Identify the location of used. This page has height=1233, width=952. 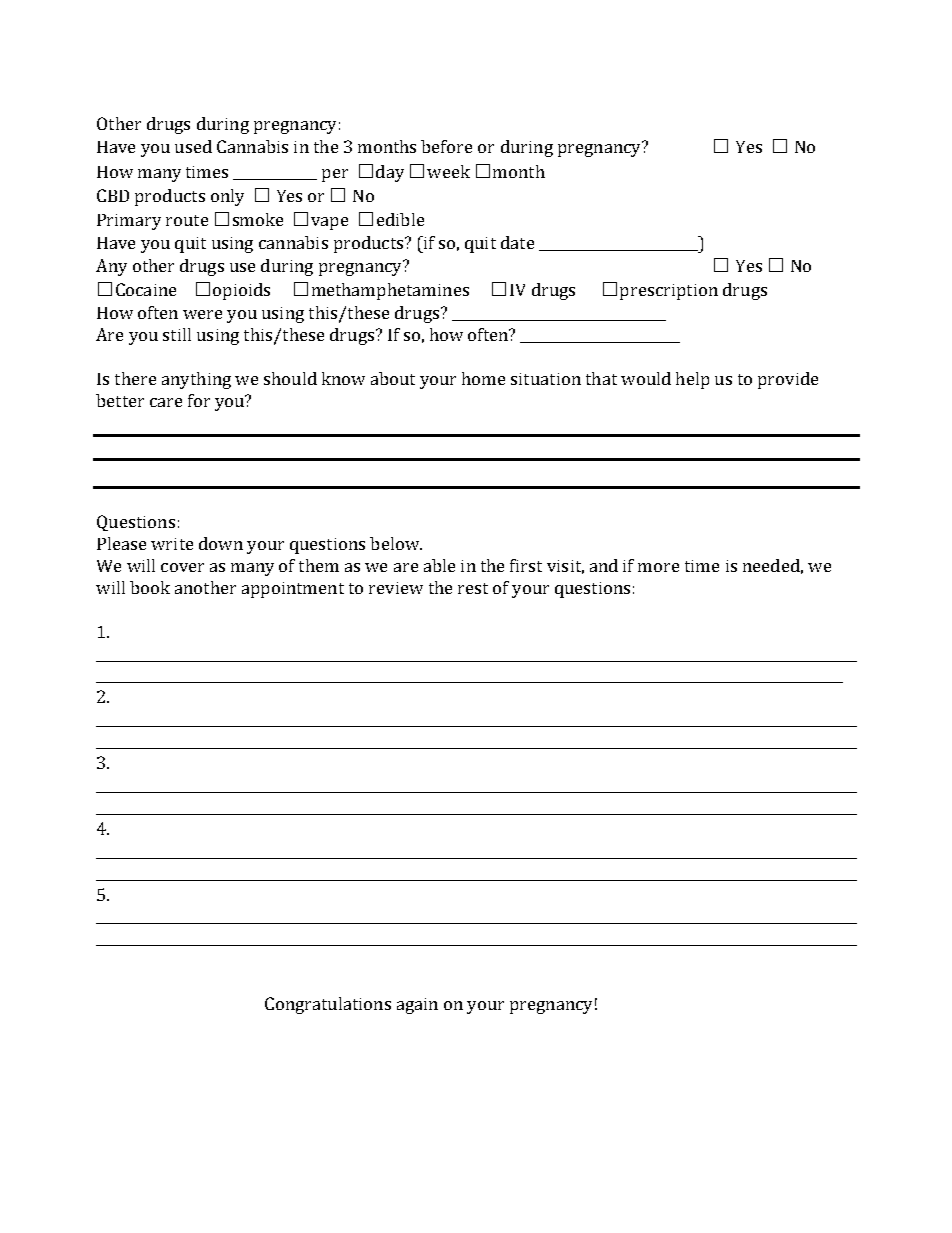
(193, 146).
